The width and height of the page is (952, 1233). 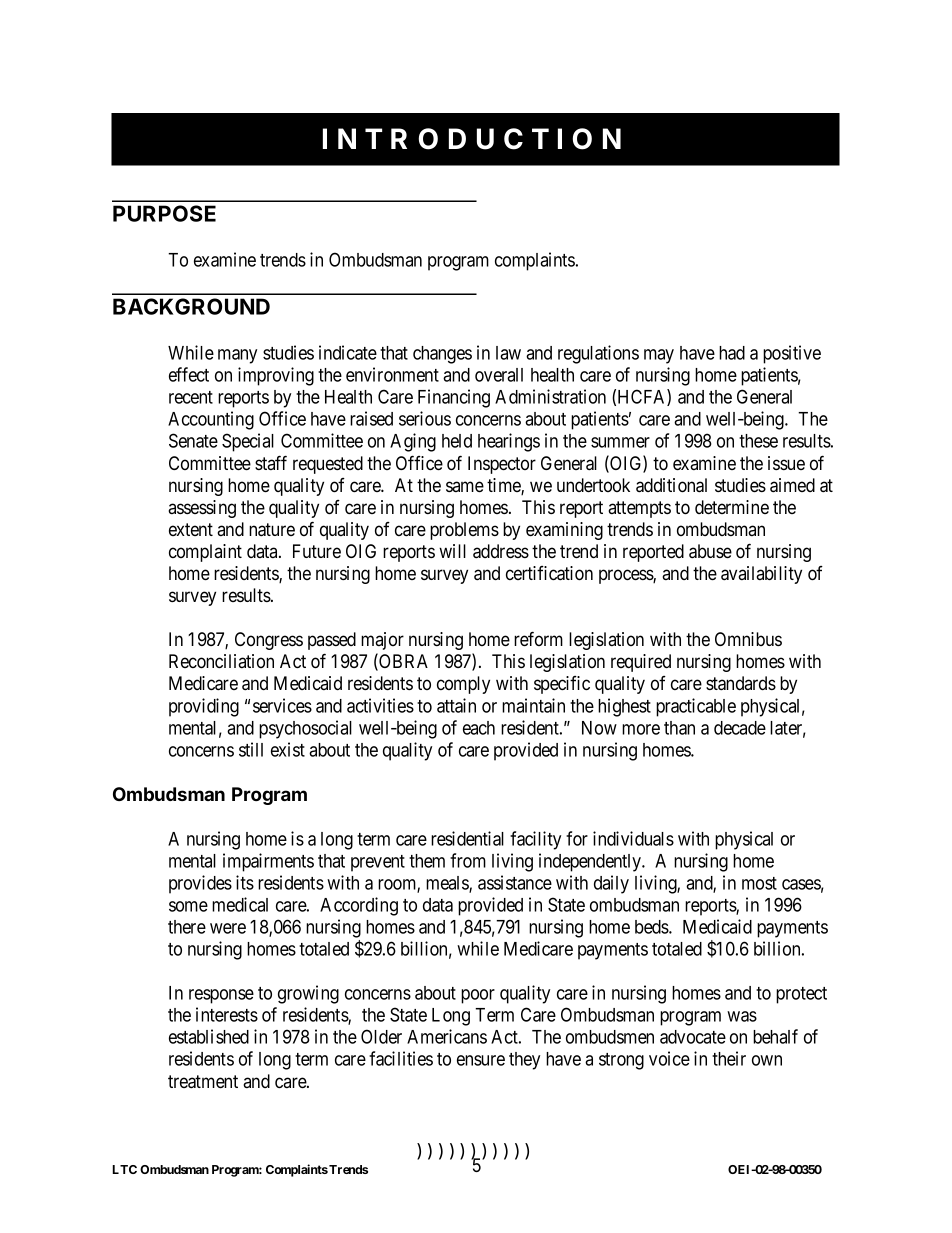 What do you see at coordinates (463, 685) in the page?
I see `comply` at bounding box center [463, 685].
